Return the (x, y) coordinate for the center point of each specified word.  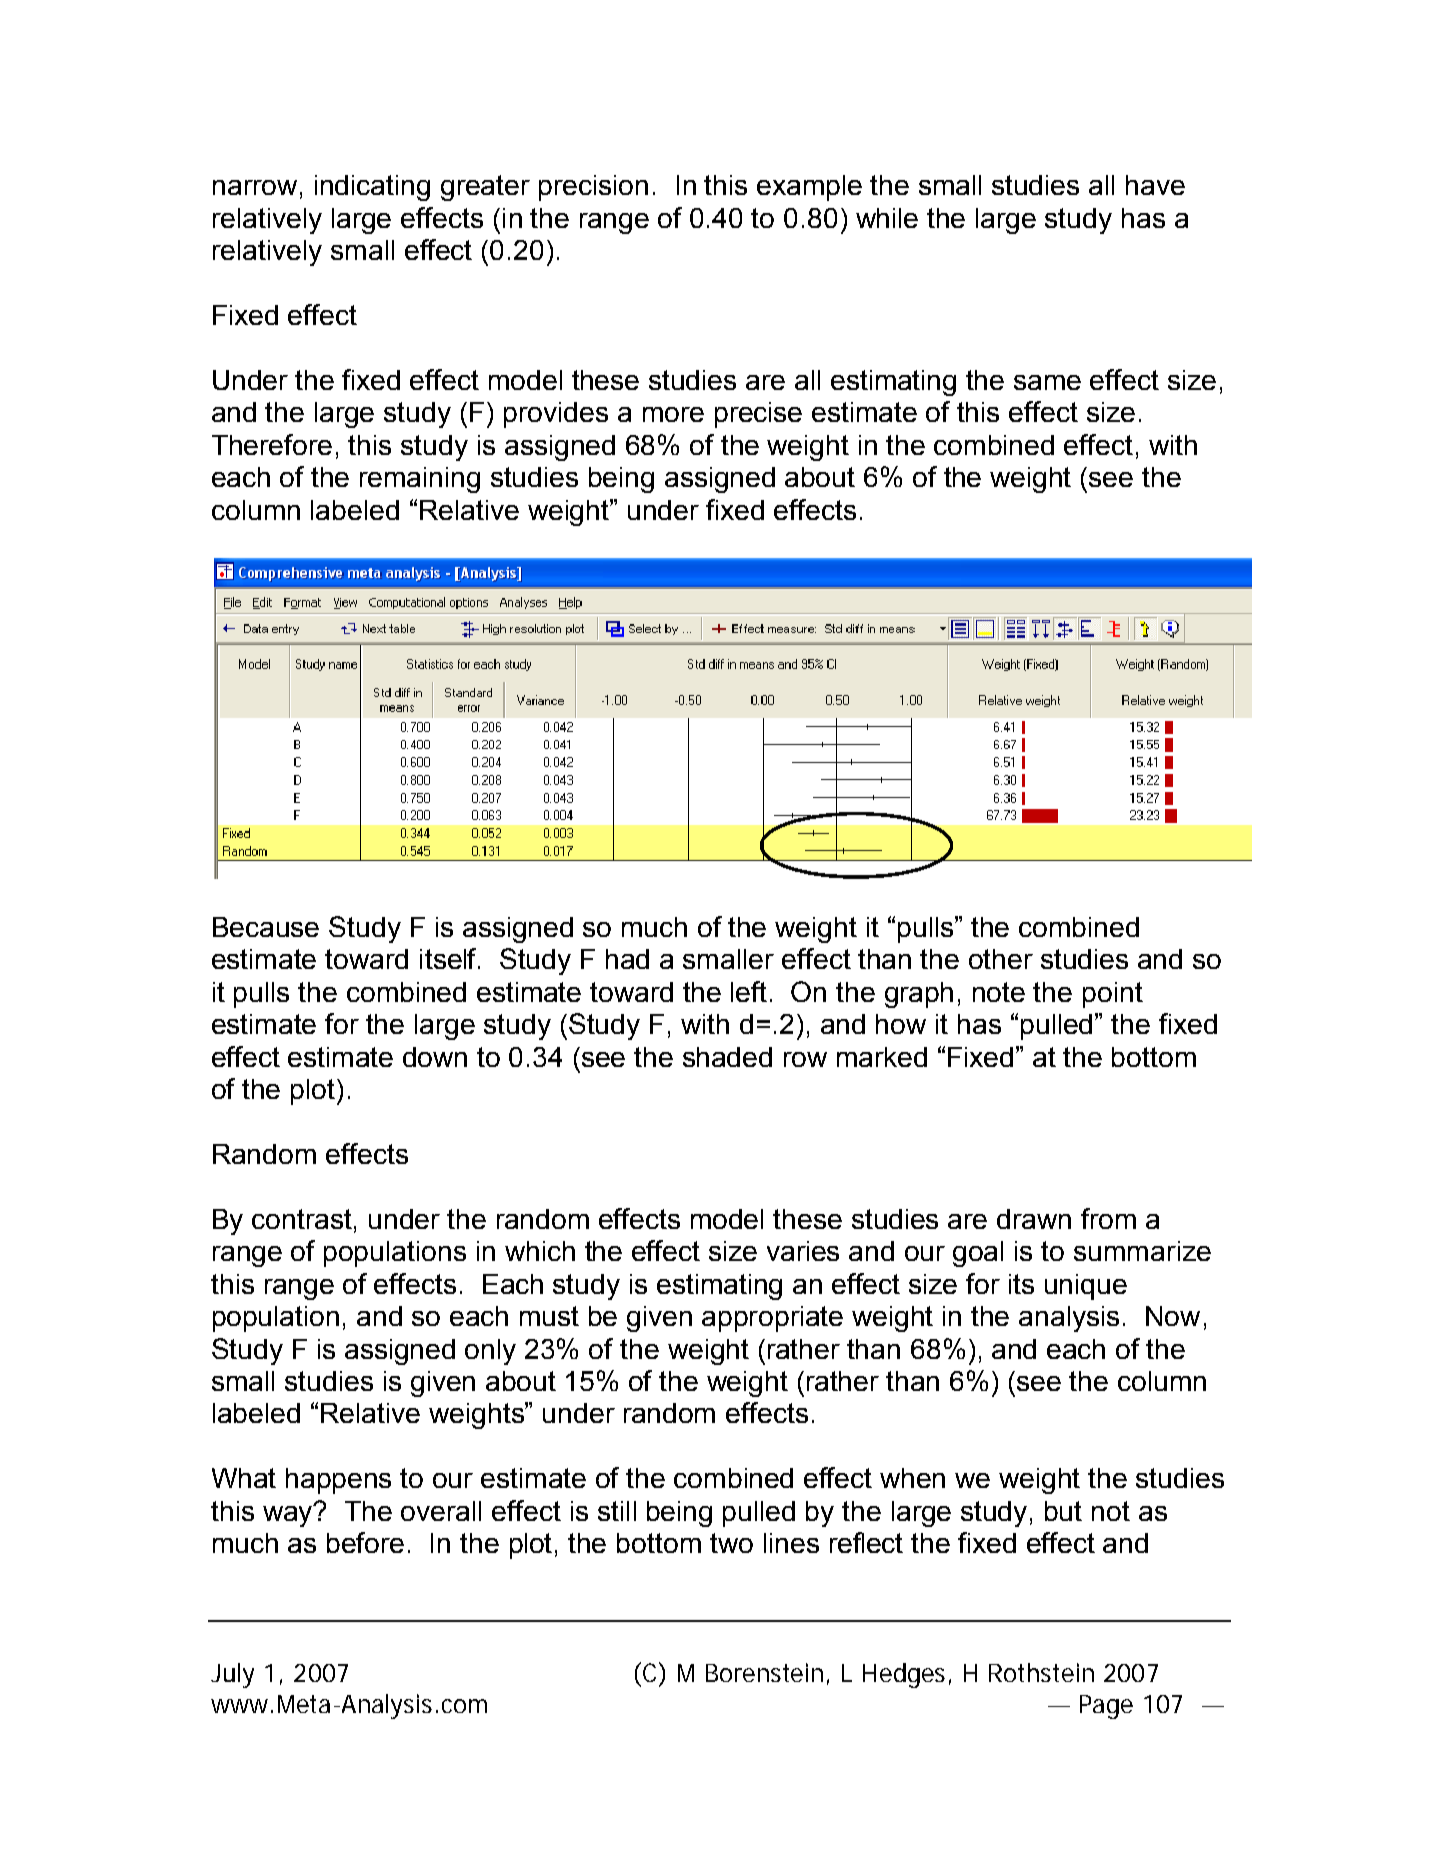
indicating (372, 188)
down (435, 1057)
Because (266, 927)
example (809, 188)
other (1001, 959)
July (232, 1675)
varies (803, 1251)
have (1155, 185)
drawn (1034, 1219)
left (749, 991)
